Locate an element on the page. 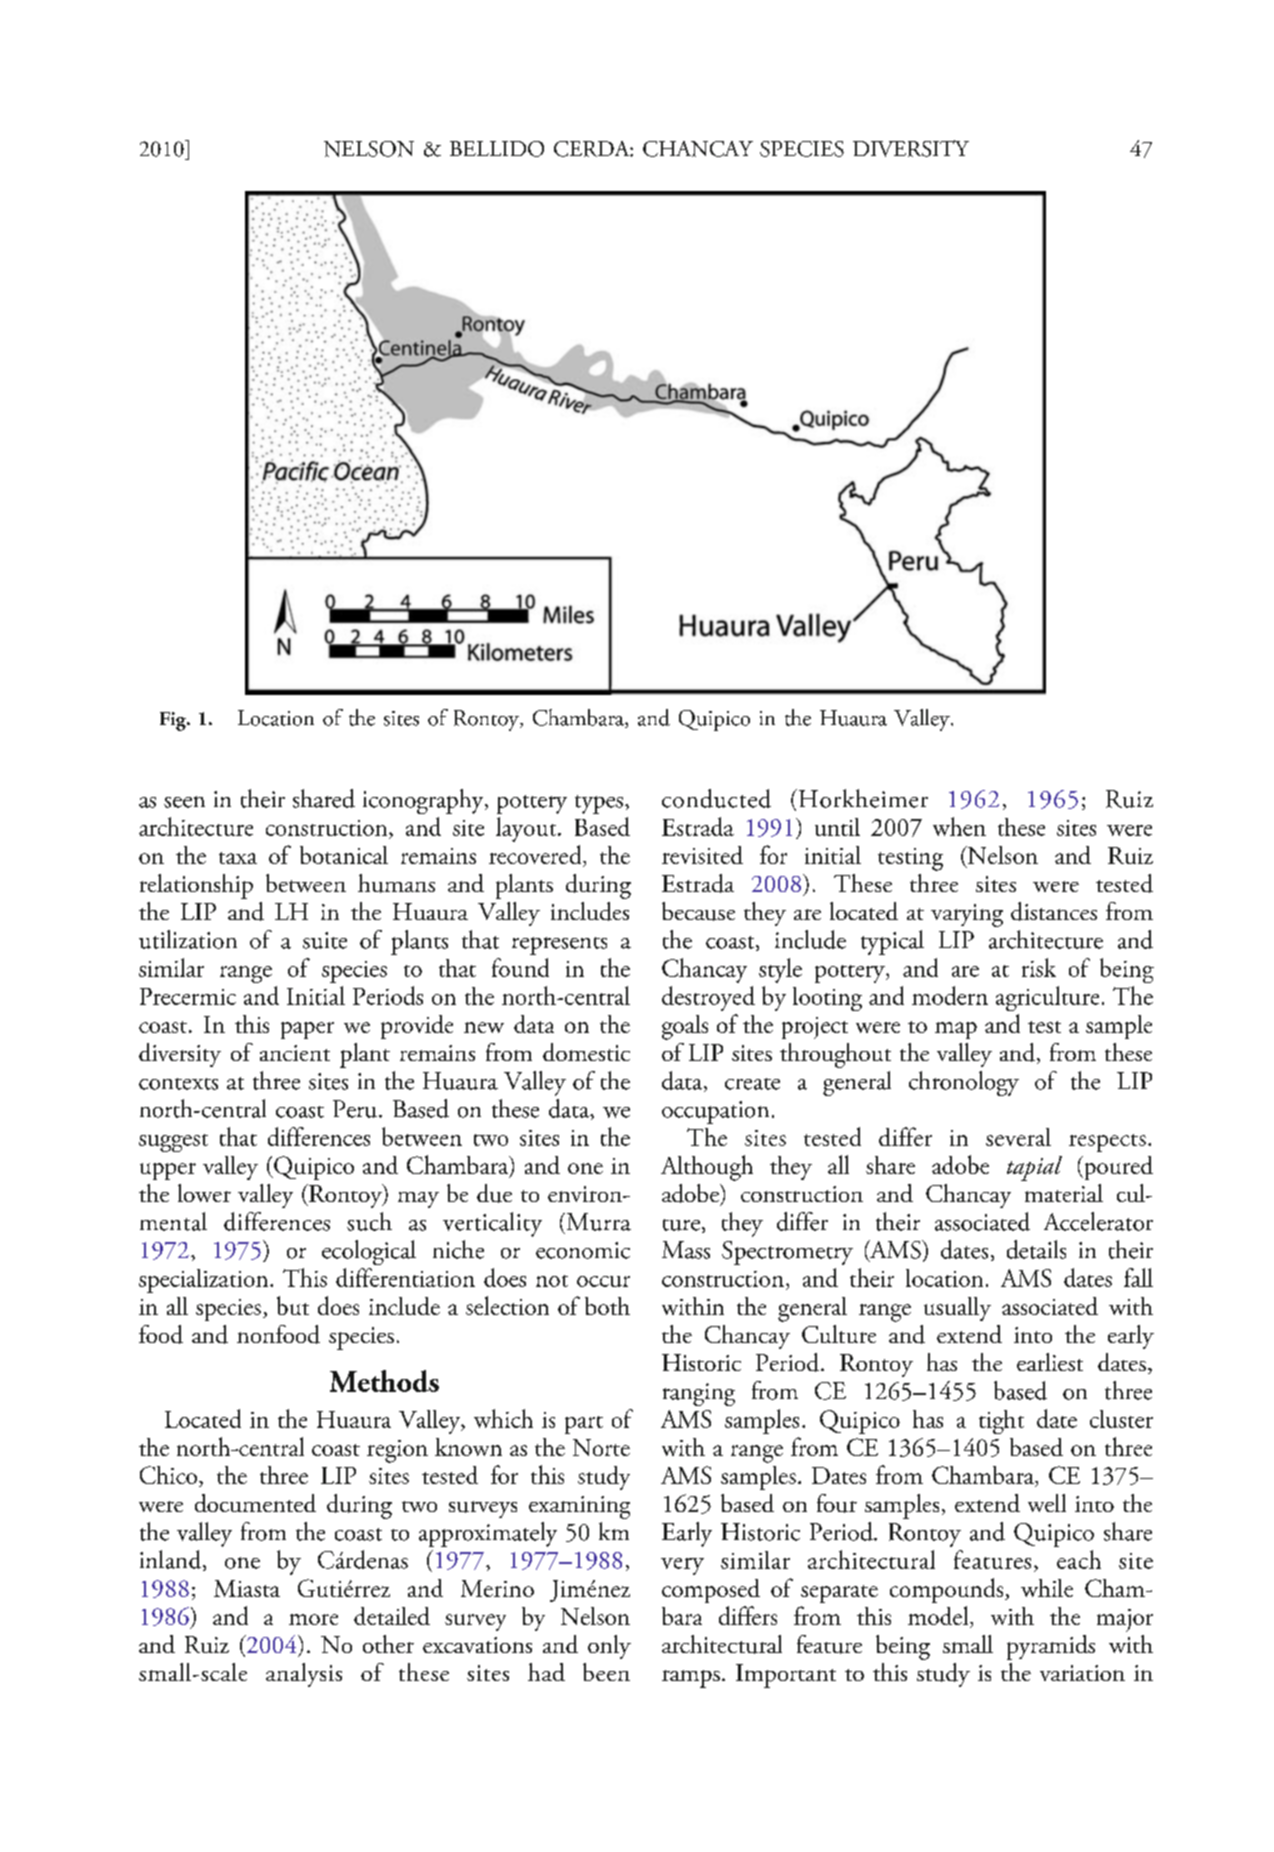 The width and height of the document is (1274, 1852). conducted is located at coordinates (716, 798).
